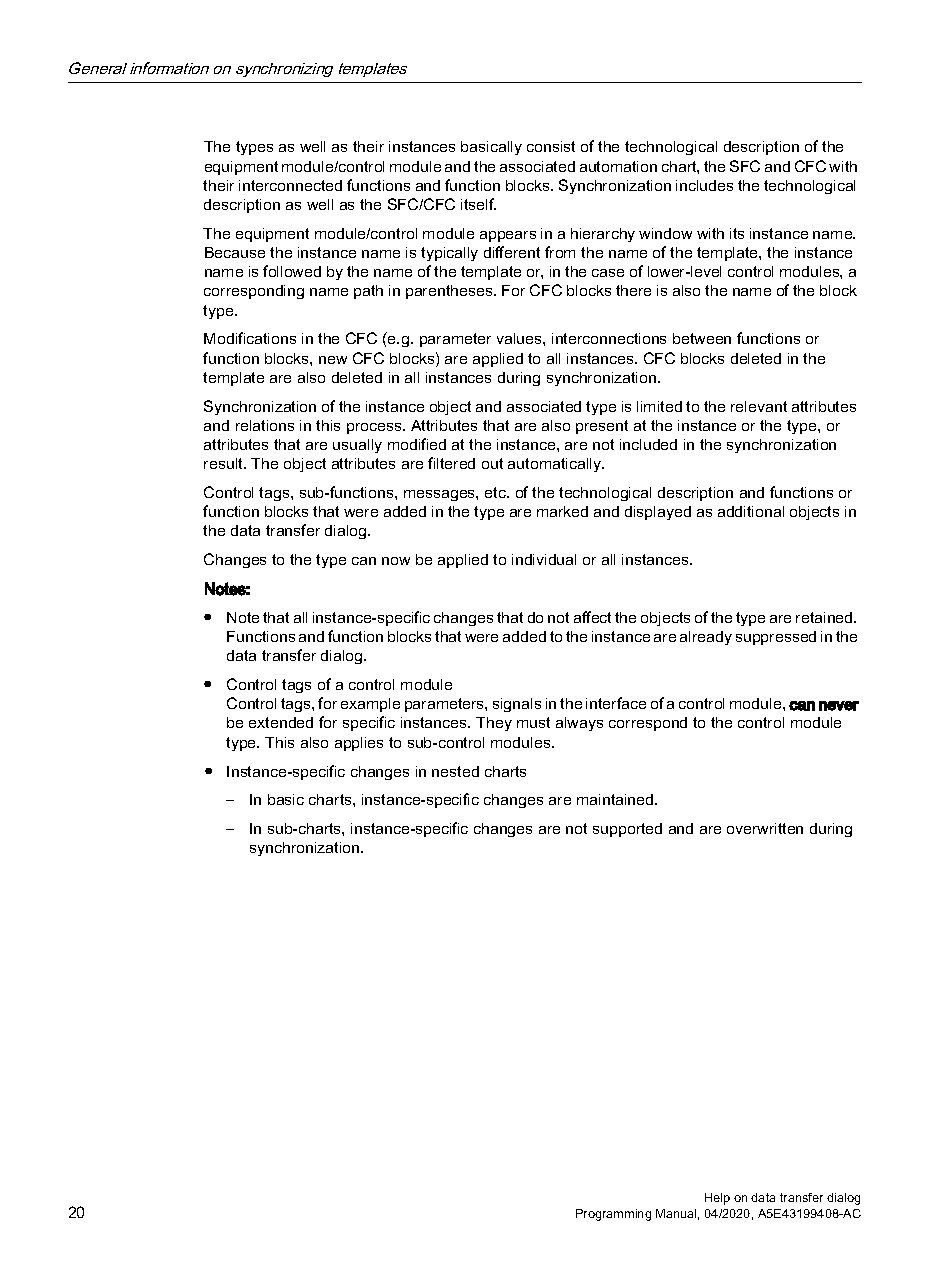 The height and width of the screenshot is (1270, 952). What do you see at coordinates (517, 705) in the screenshot?
I see `signals` at bounding box center [517, 705].
